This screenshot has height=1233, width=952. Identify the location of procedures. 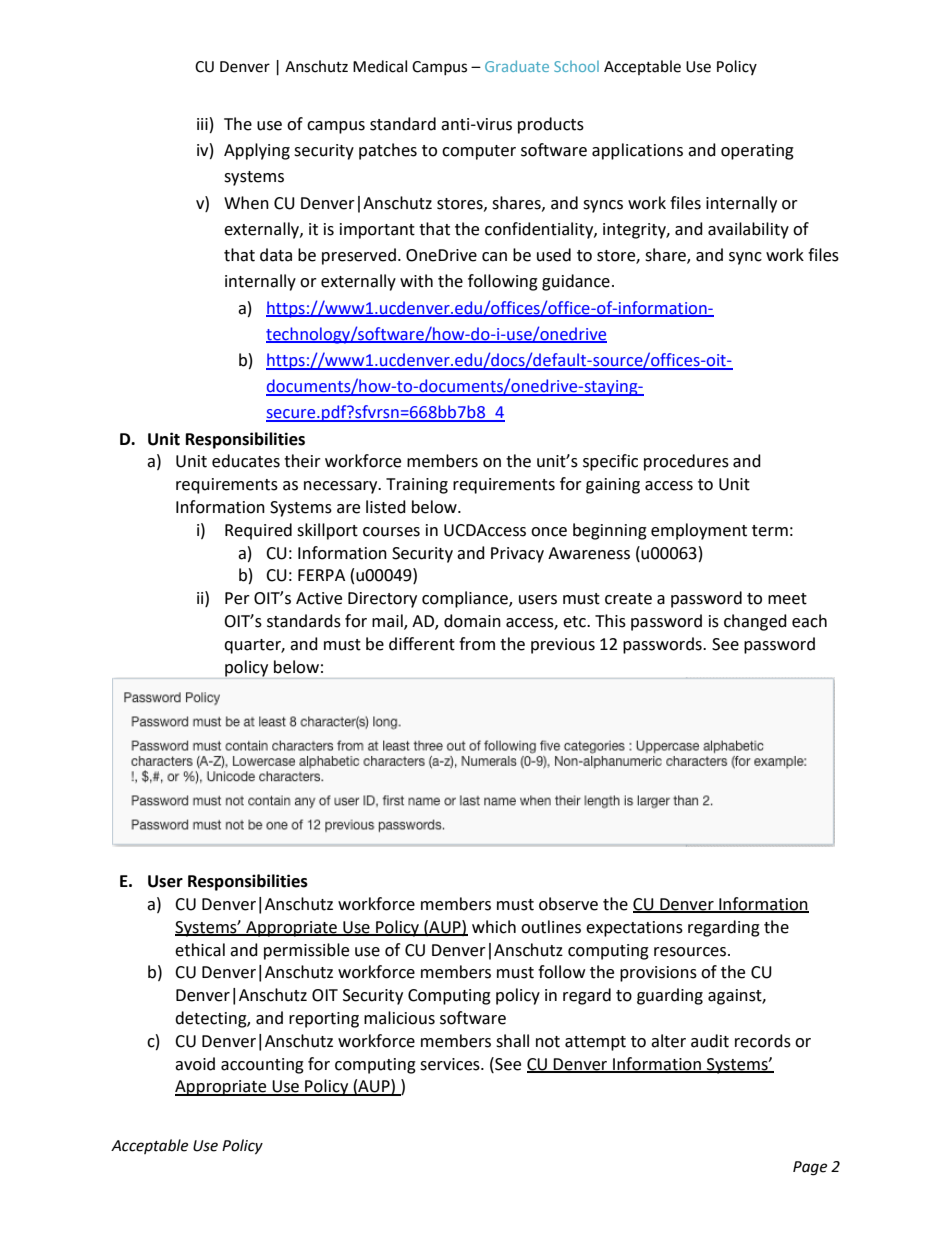
(686, 462).
